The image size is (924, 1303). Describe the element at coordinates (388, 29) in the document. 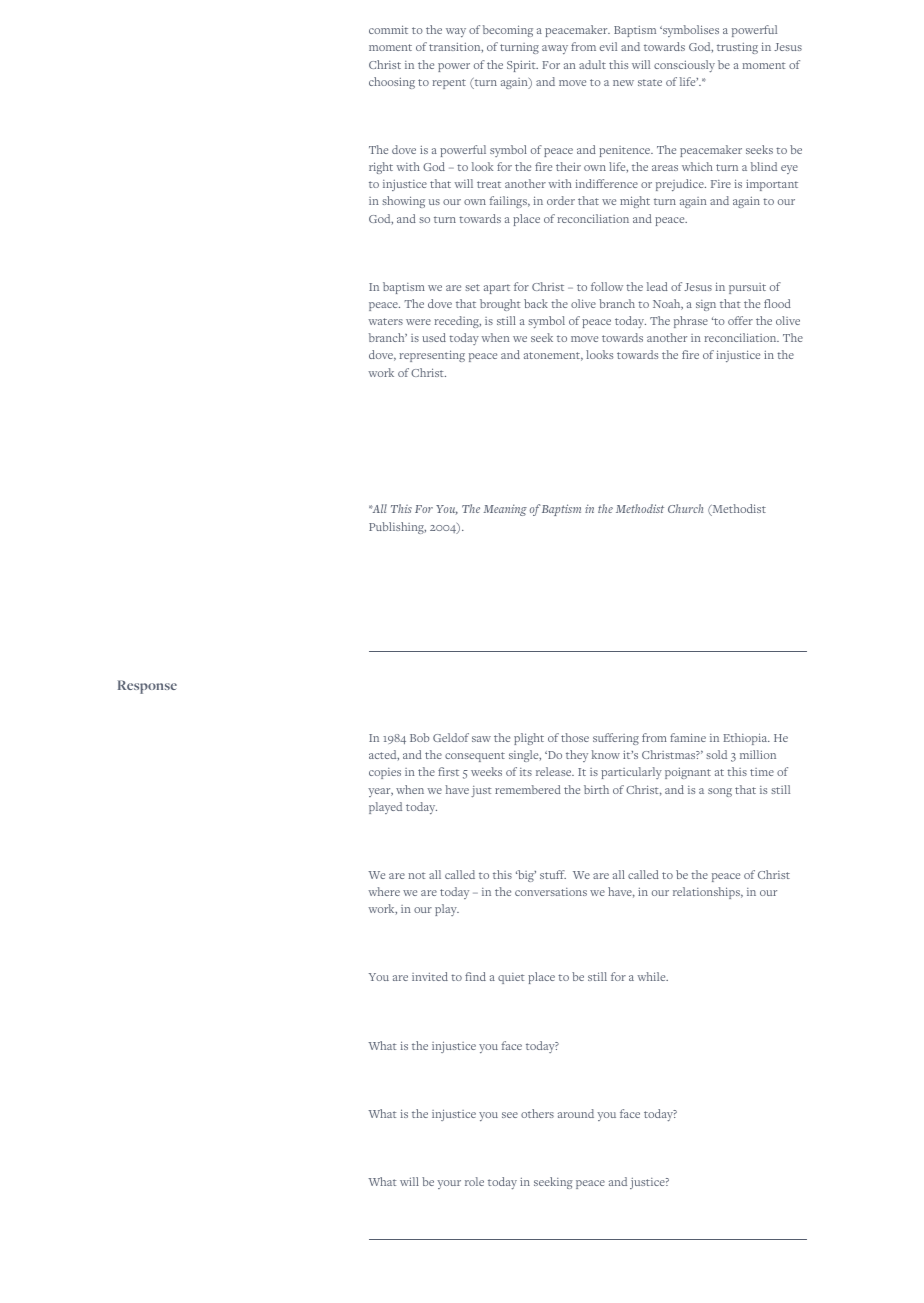

I see `commit` at that location.
